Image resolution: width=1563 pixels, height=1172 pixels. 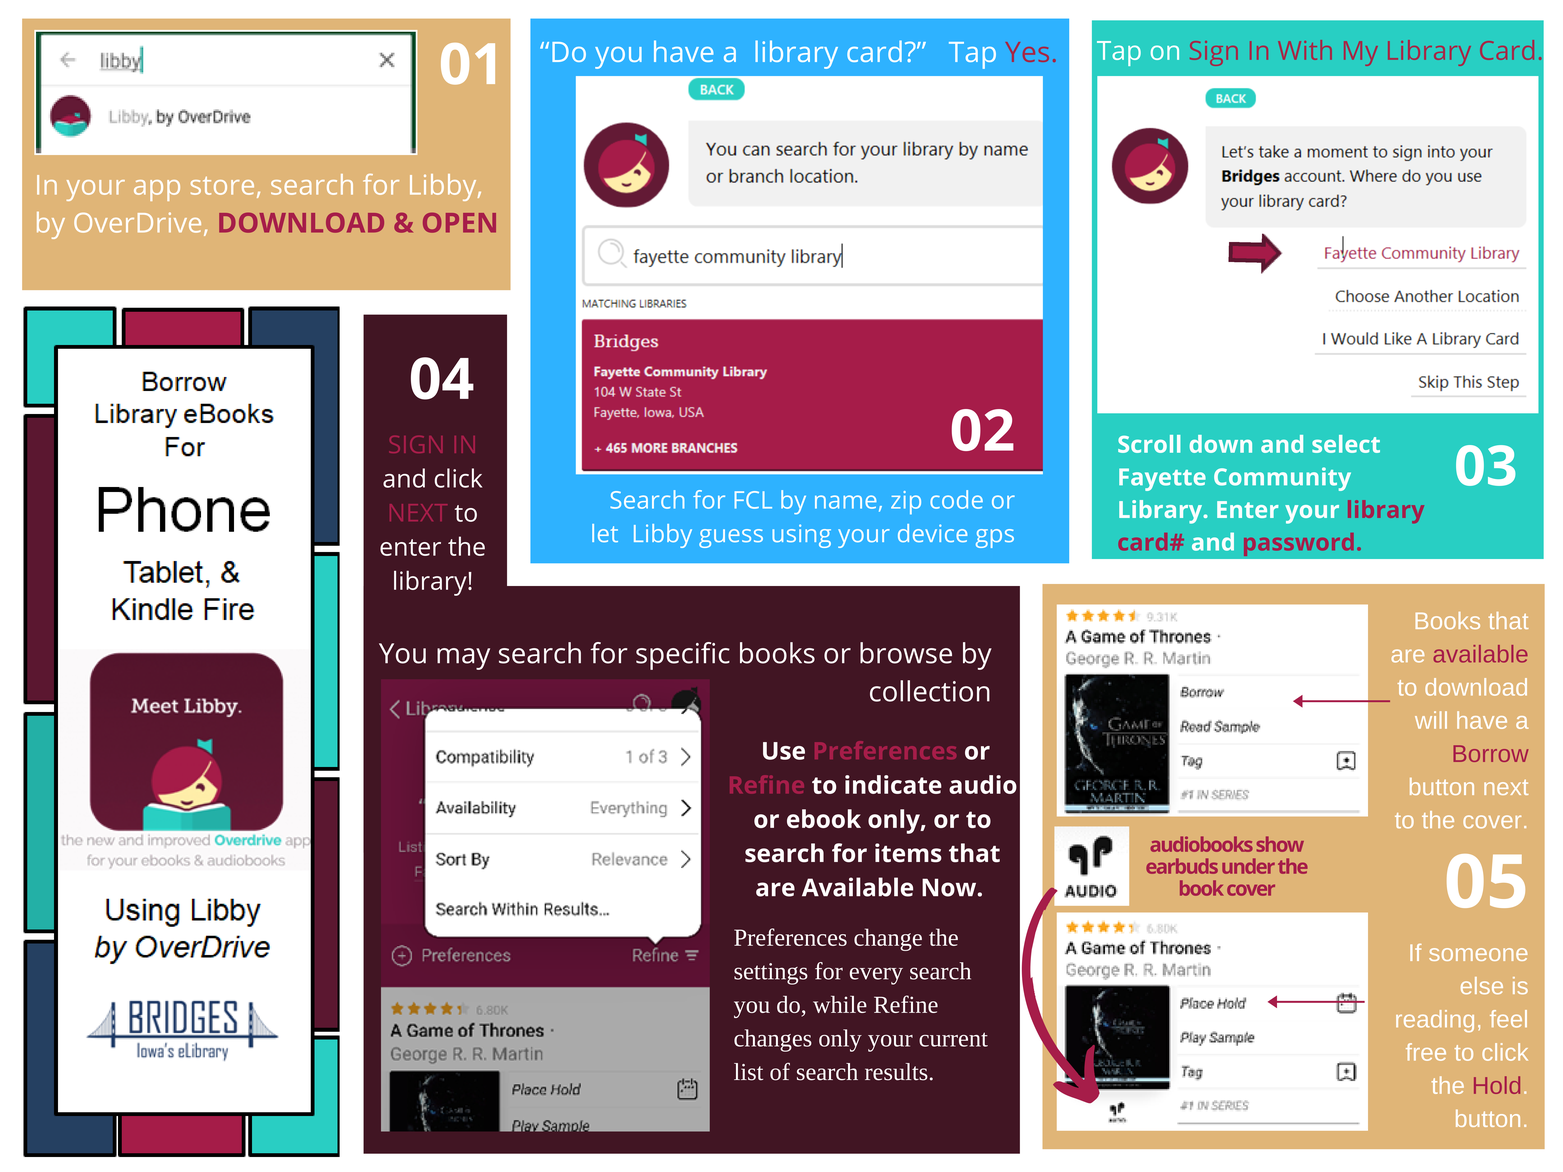 I want to click on select, so click(x=1346, y=444).
